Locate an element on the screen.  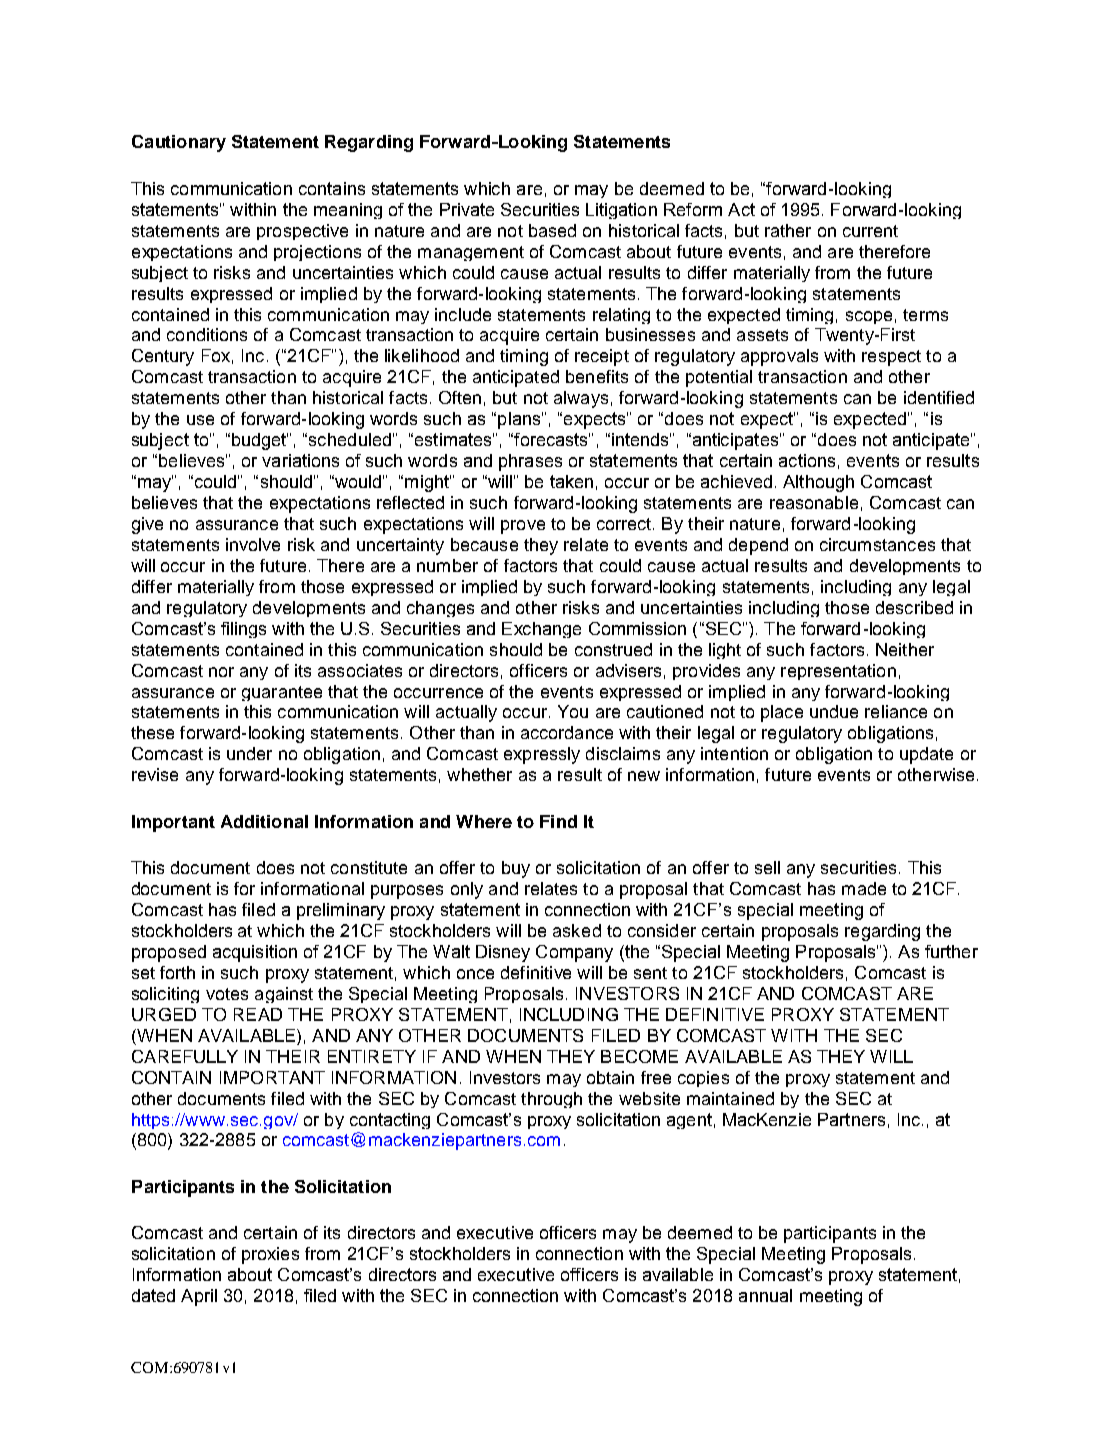
undue is located at coordinates (834, 711).
